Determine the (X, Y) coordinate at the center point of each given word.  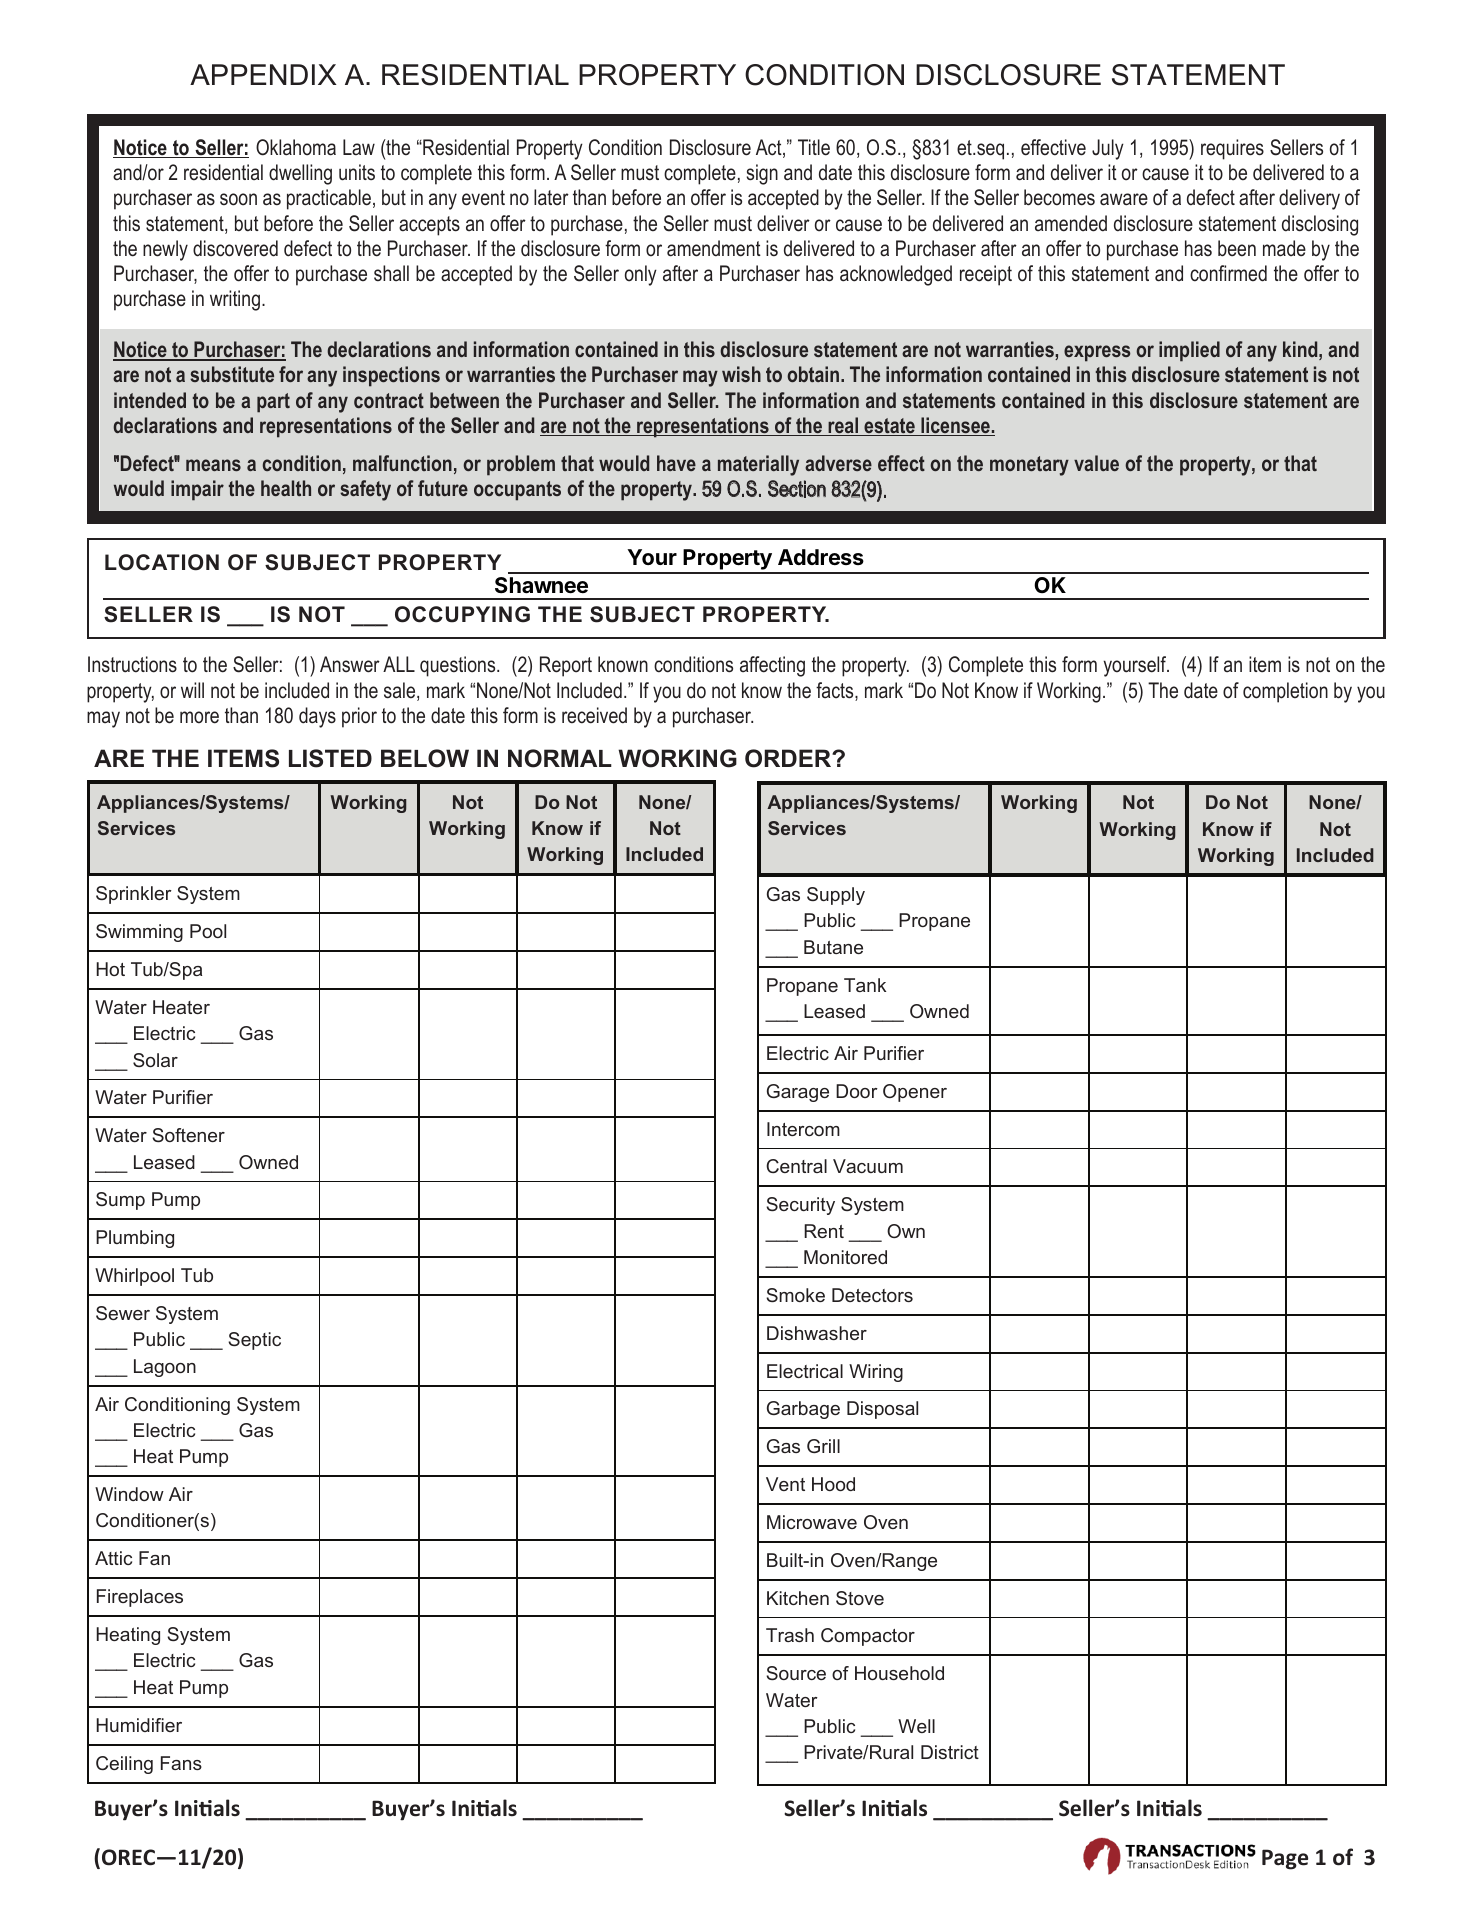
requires (1232, 149)
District (950, 1752)
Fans (181, 1763)
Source (796, 1673)
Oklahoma (296, 147)
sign (762, 174)
